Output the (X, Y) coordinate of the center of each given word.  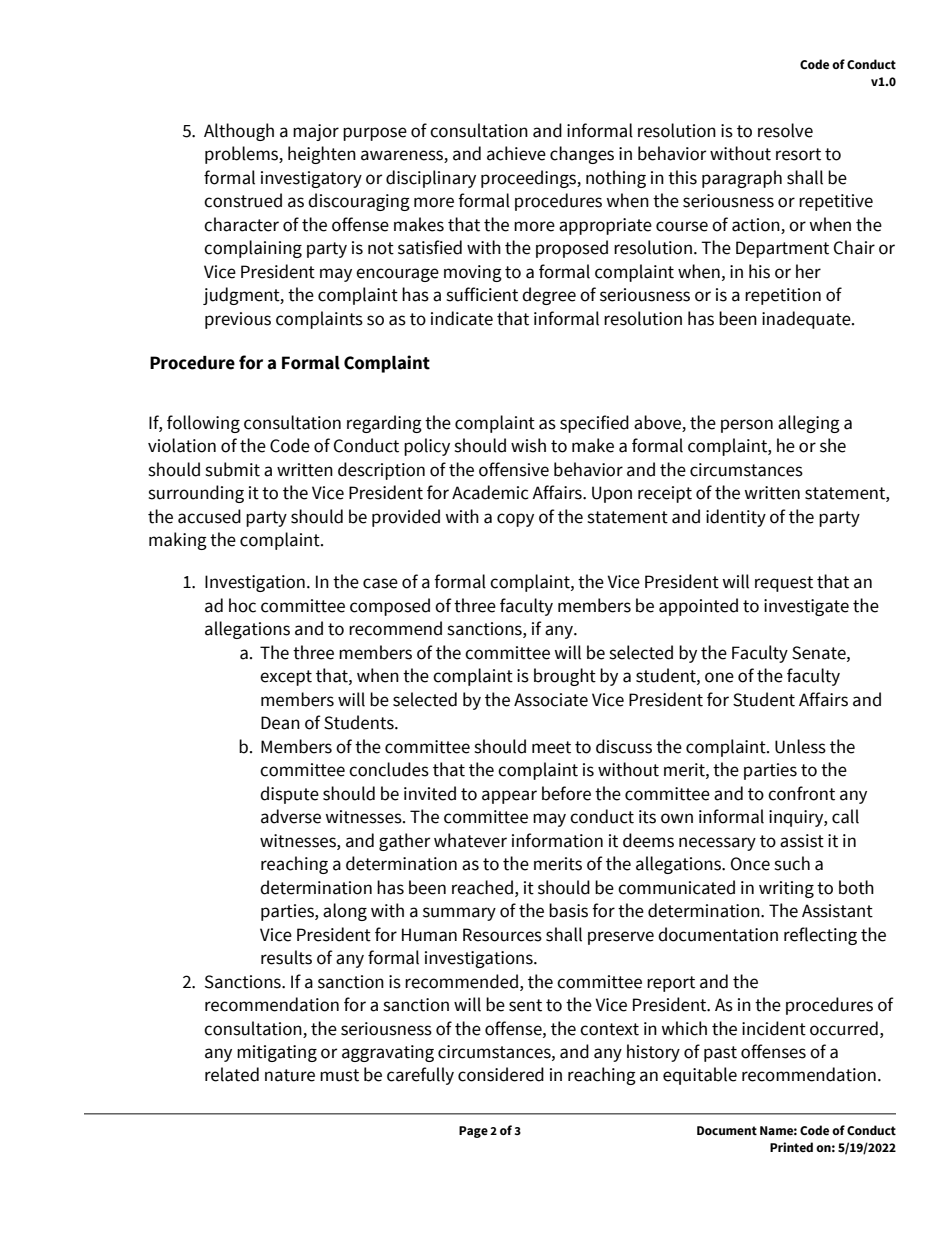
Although (239, 132)
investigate (806, 607)
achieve (516, 153)
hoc (242, 605)
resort (798, 154)
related (232, 1074)
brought (565, 677)
